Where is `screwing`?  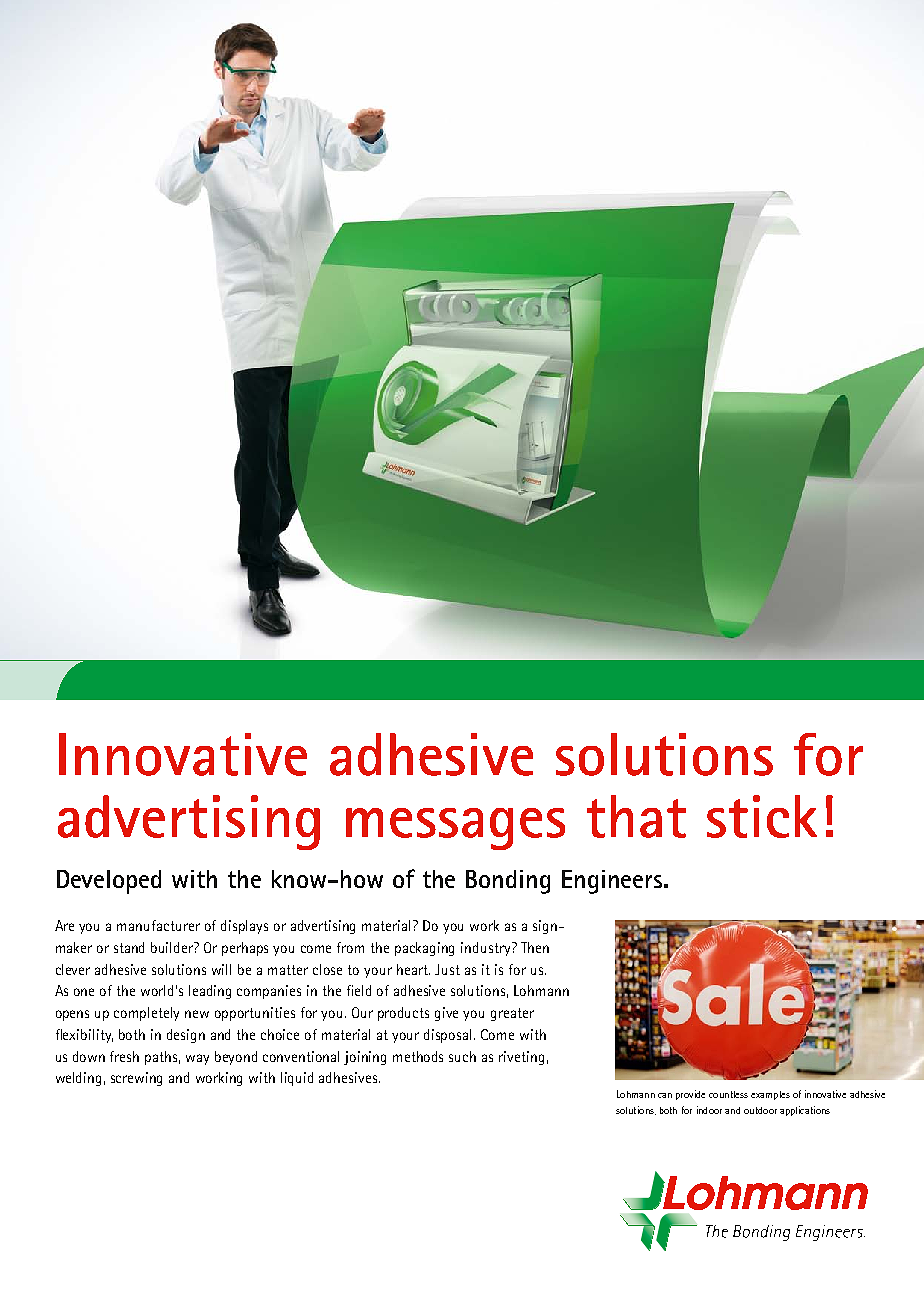 screwing is located at coordinates (136, 1079).
